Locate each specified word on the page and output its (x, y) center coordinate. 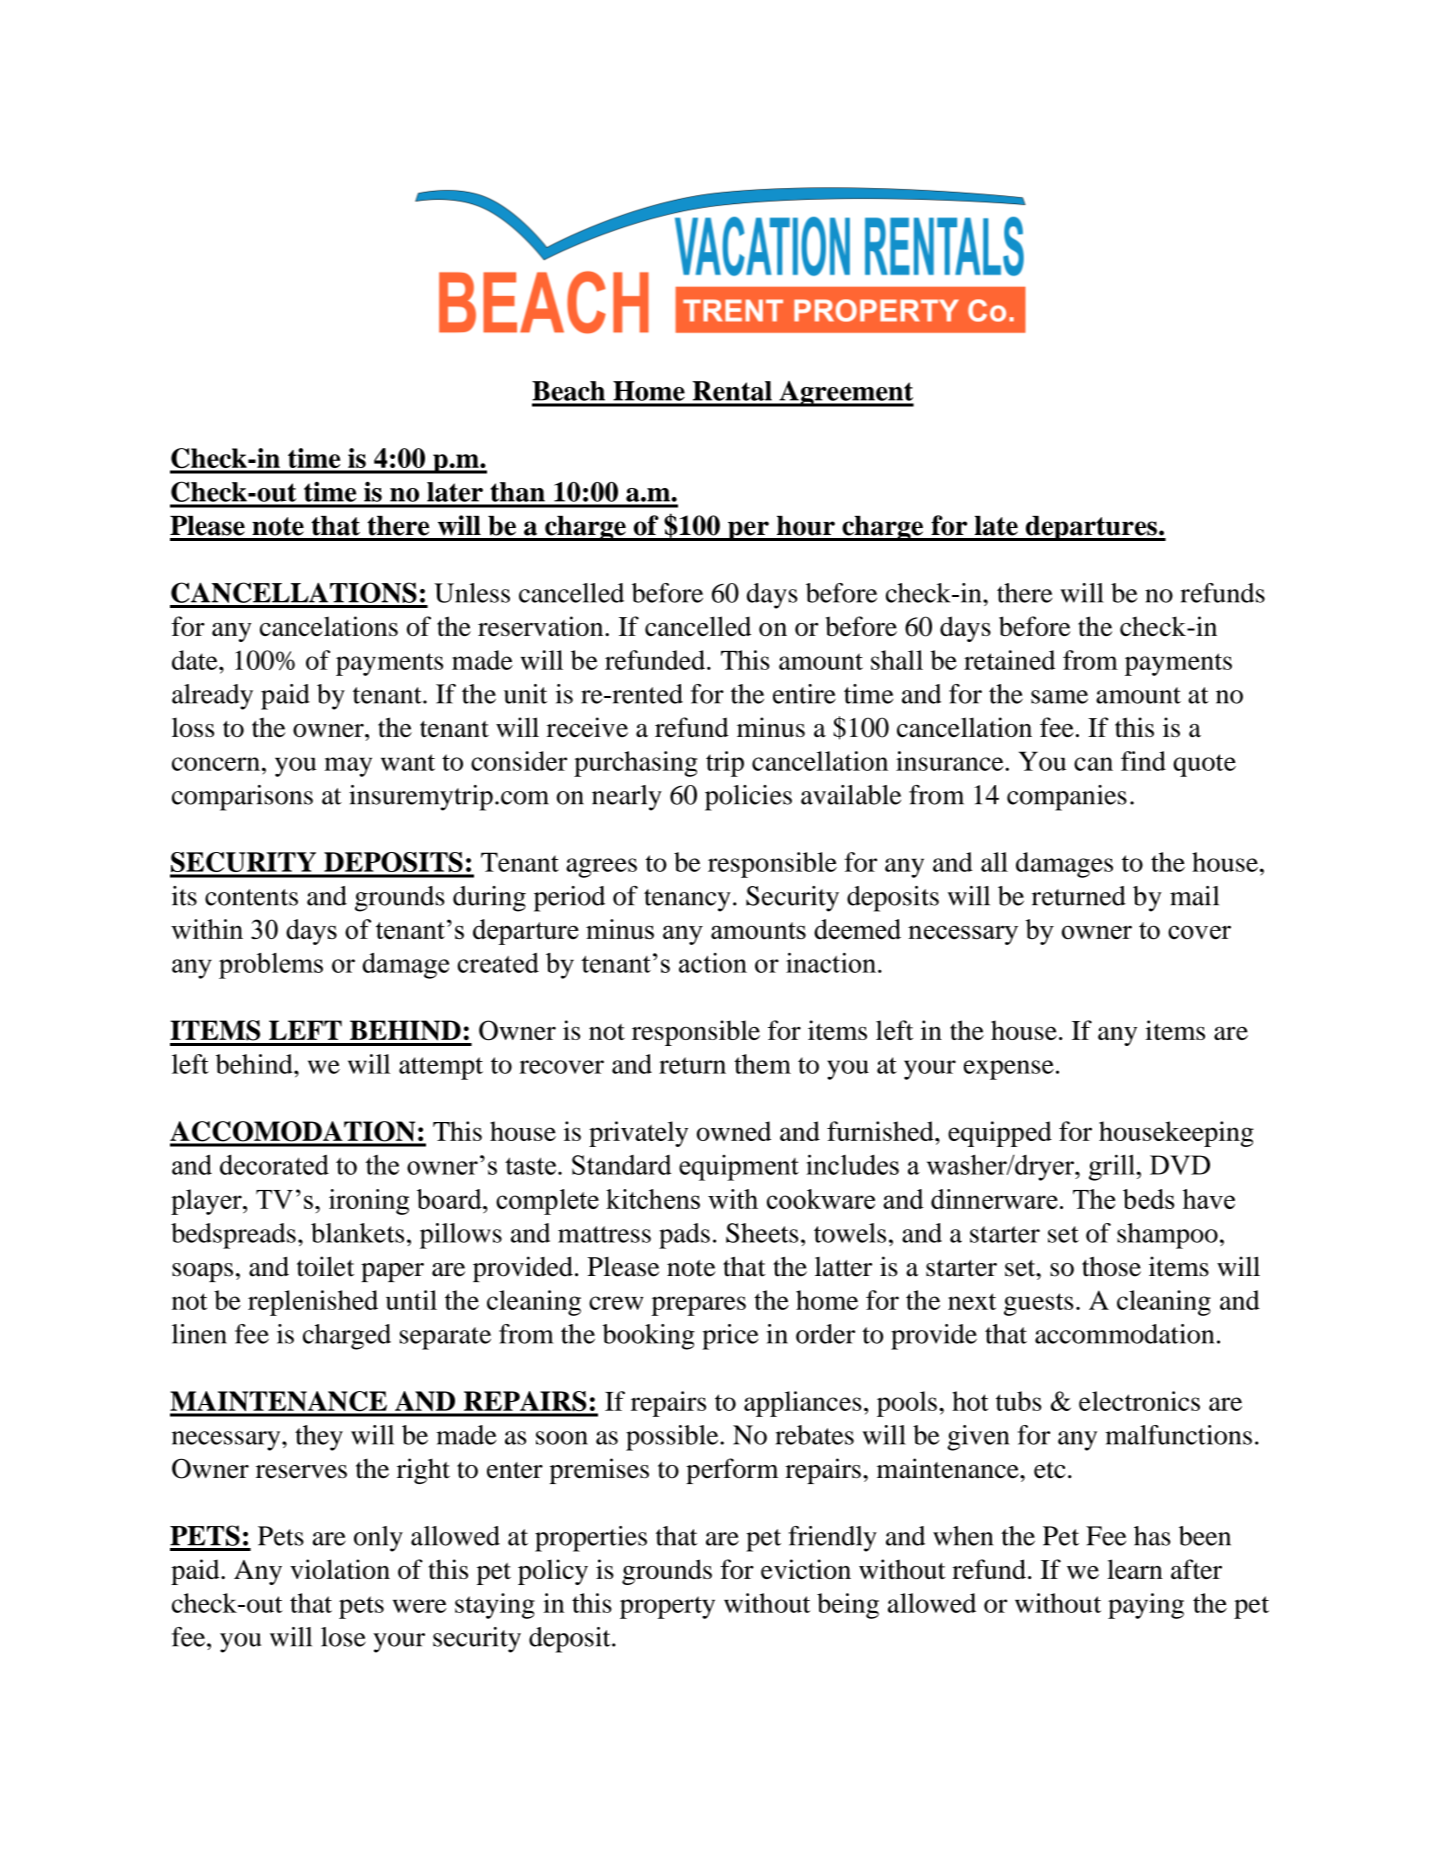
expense (1009, 1070)
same (1059, 697)
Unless (472, 593)
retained (1009, 660)
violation (340, 1569)
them (762, 1064)
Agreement (845, 394)
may (348, 767)
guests (1038, 1304)
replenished (313, 1303)
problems (271, 966)
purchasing (635, 764)
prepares (698, 1306)
